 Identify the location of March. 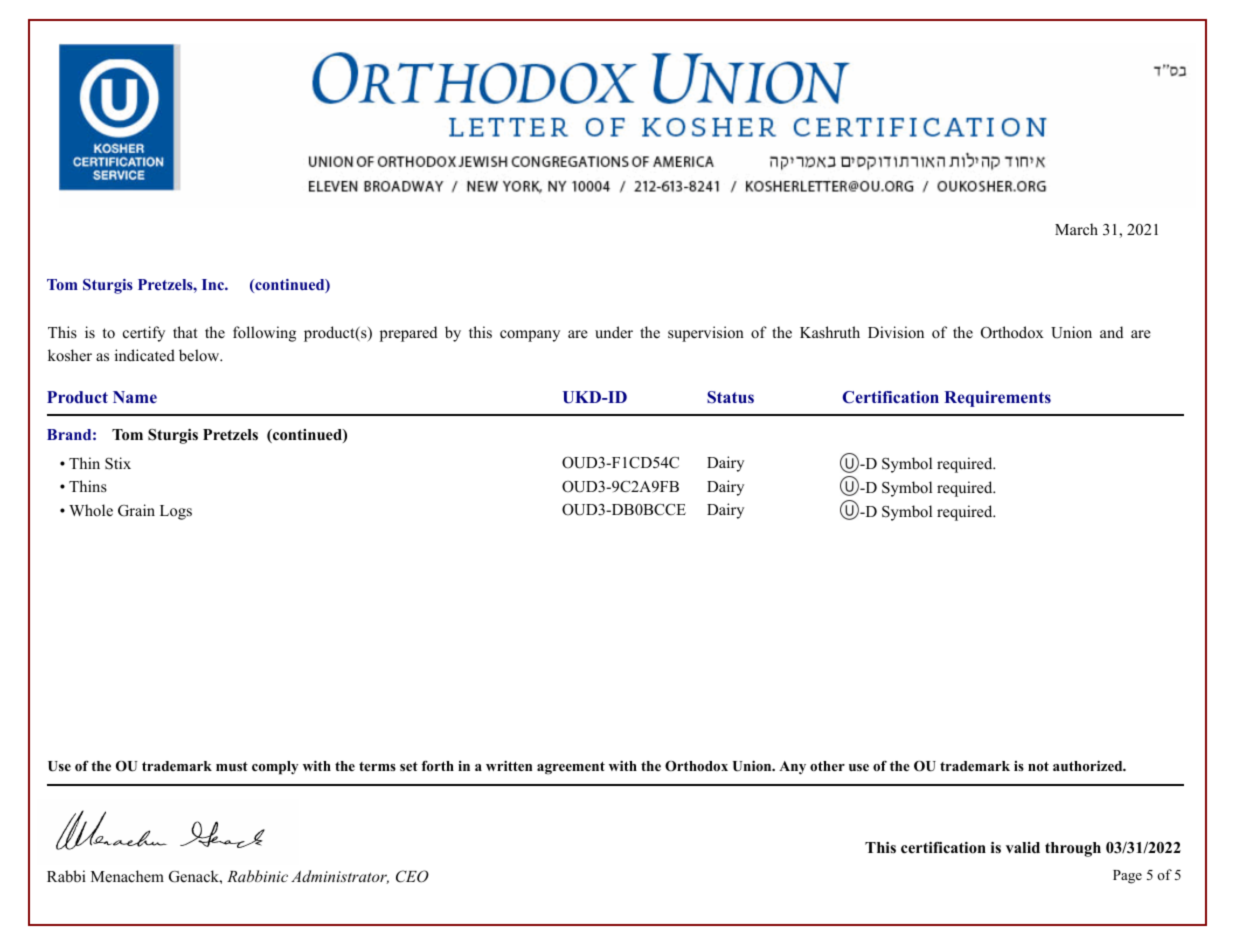
(1076, 229).
